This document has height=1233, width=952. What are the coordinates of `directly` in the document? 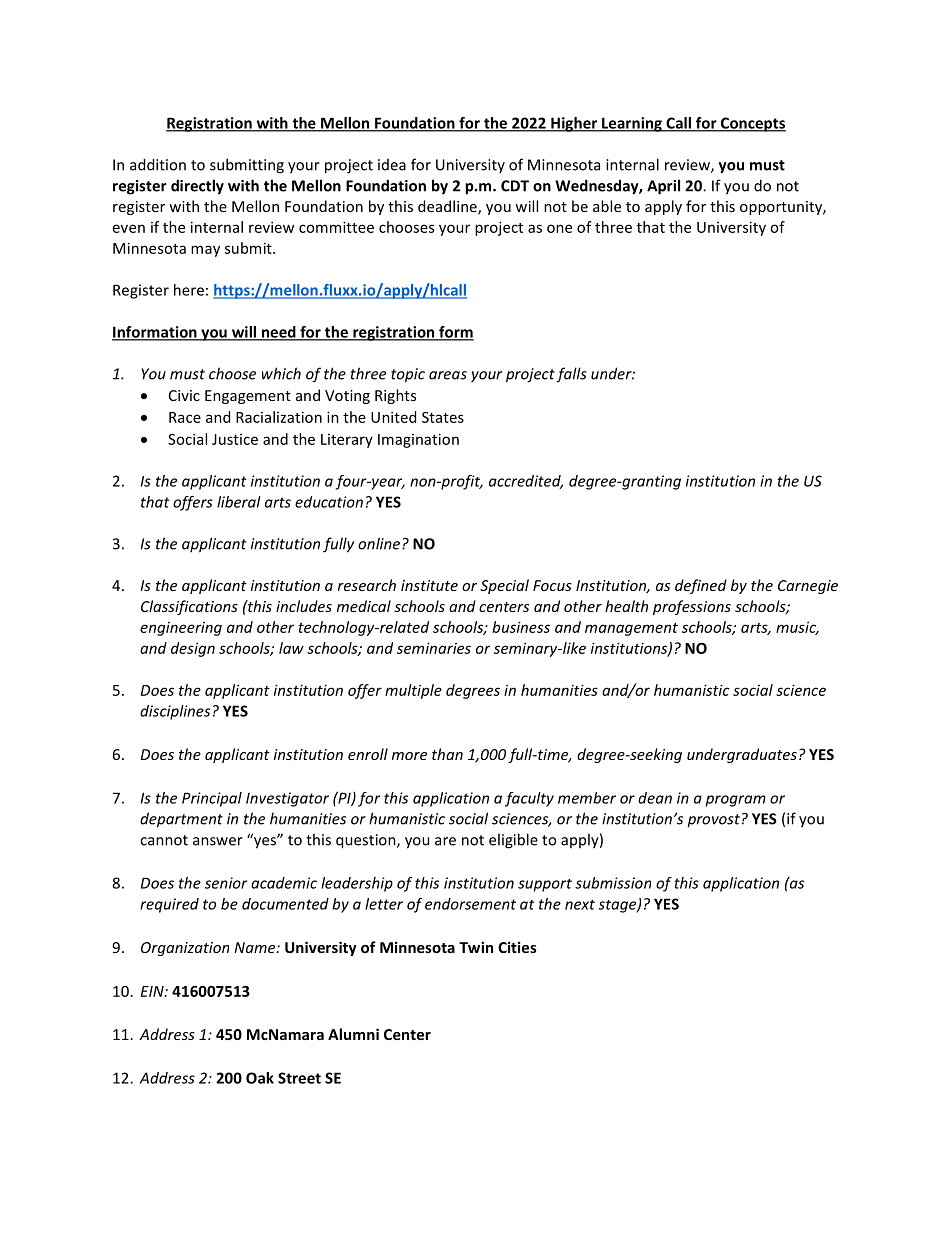 It's located at (197, 187).
